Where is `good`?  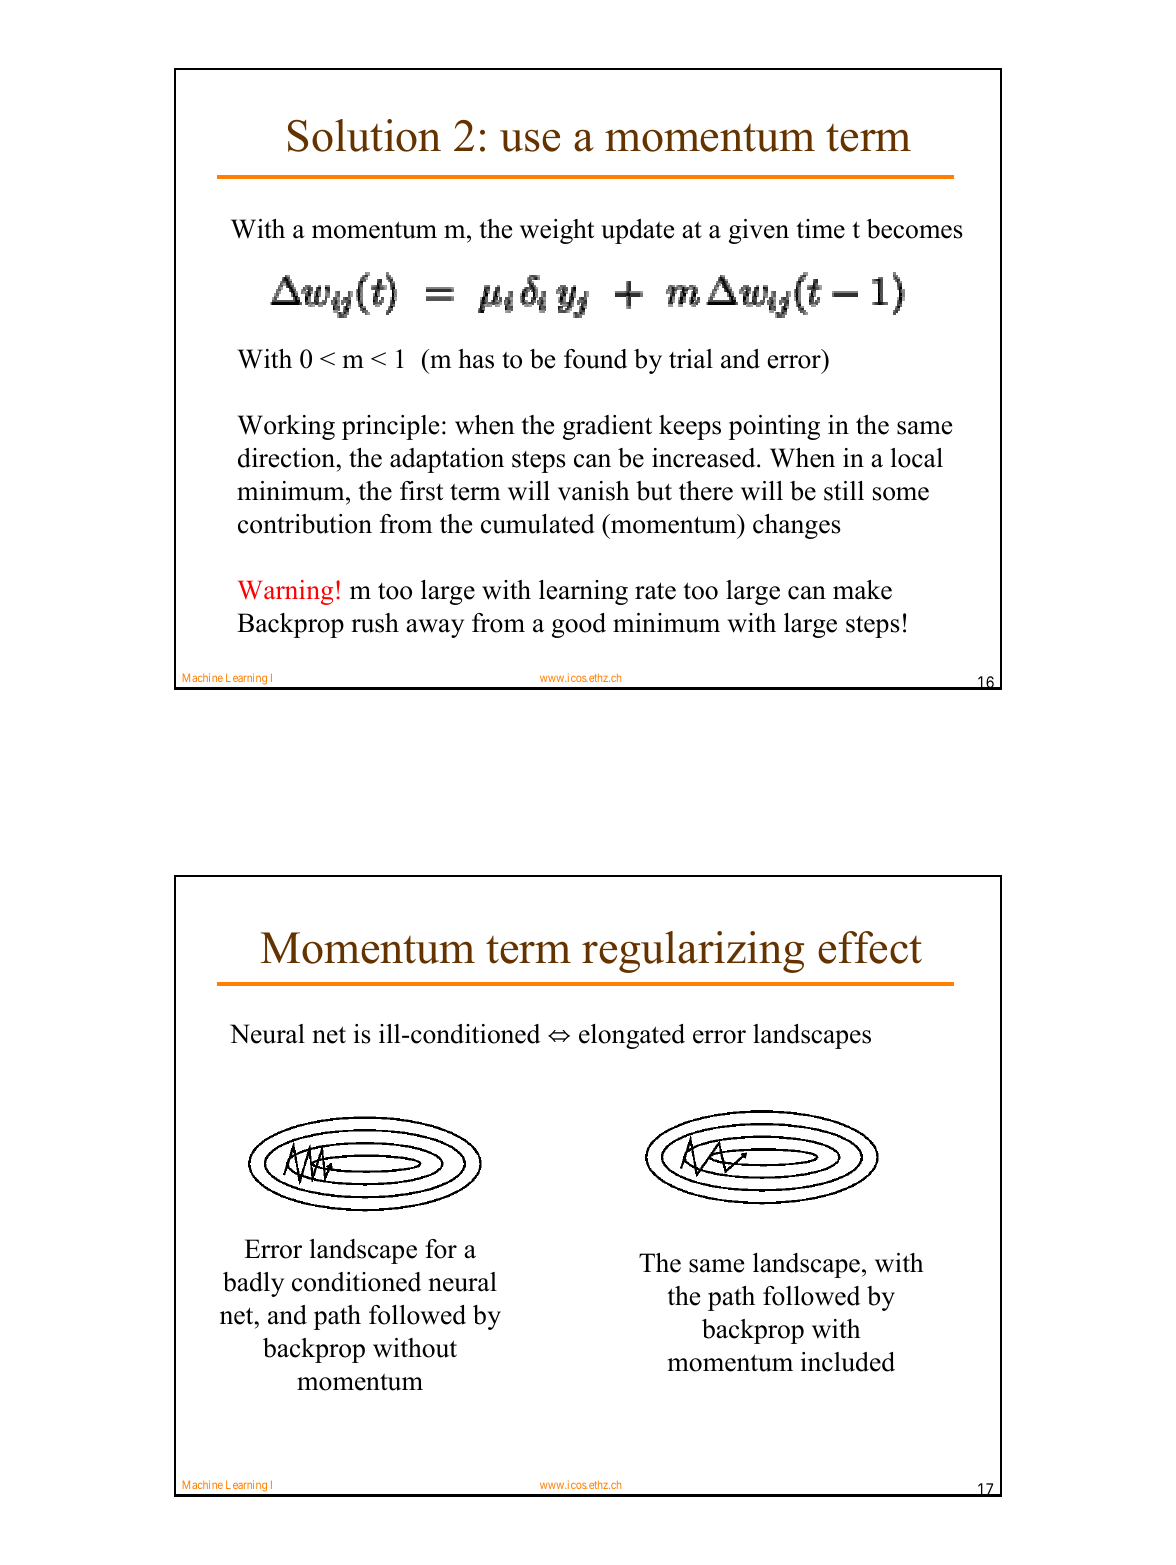 good is located at coordinates (579, 625).
